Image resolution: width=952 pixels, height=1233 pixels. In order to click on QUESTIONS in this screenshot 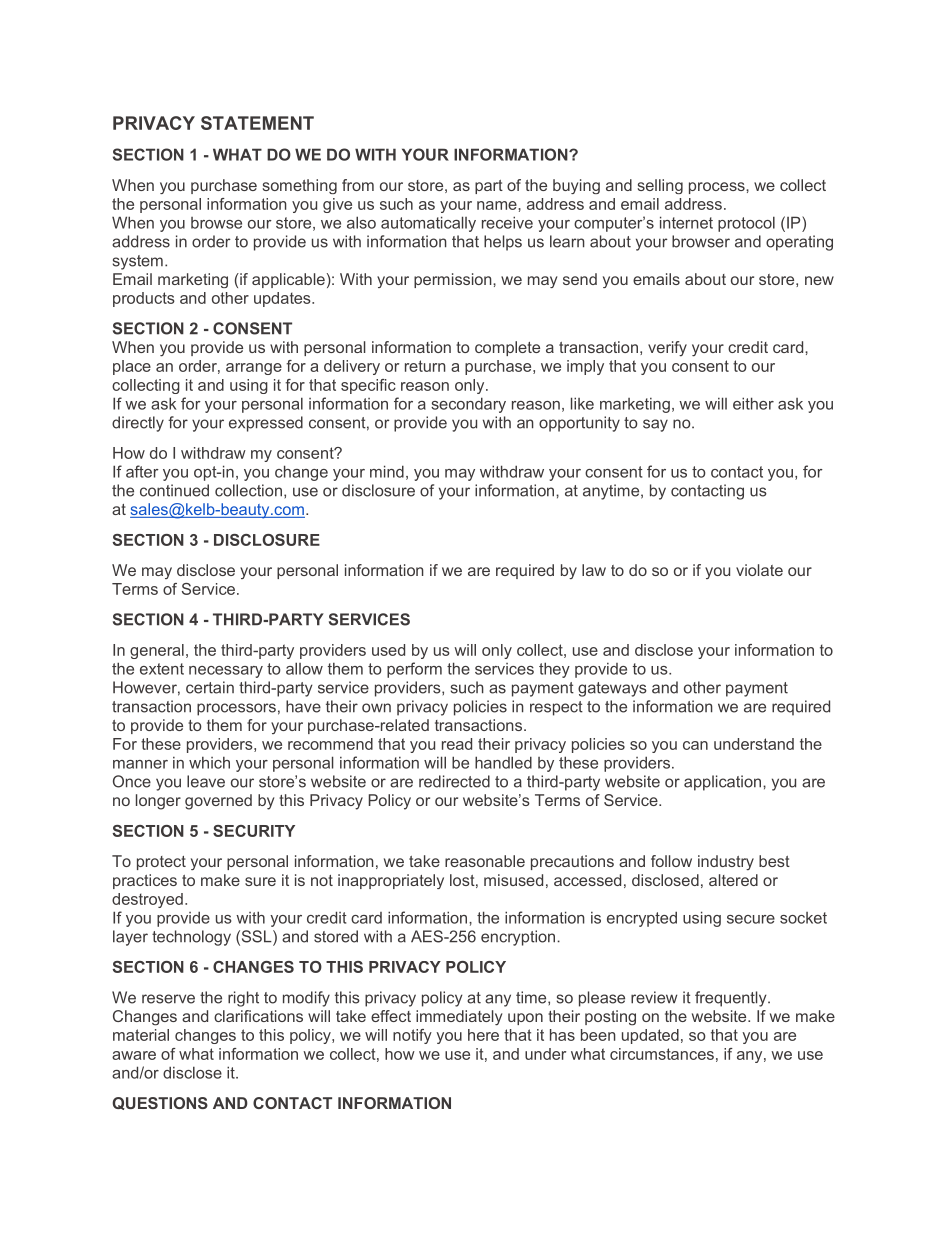, I will do `click(160, 1103)`.
